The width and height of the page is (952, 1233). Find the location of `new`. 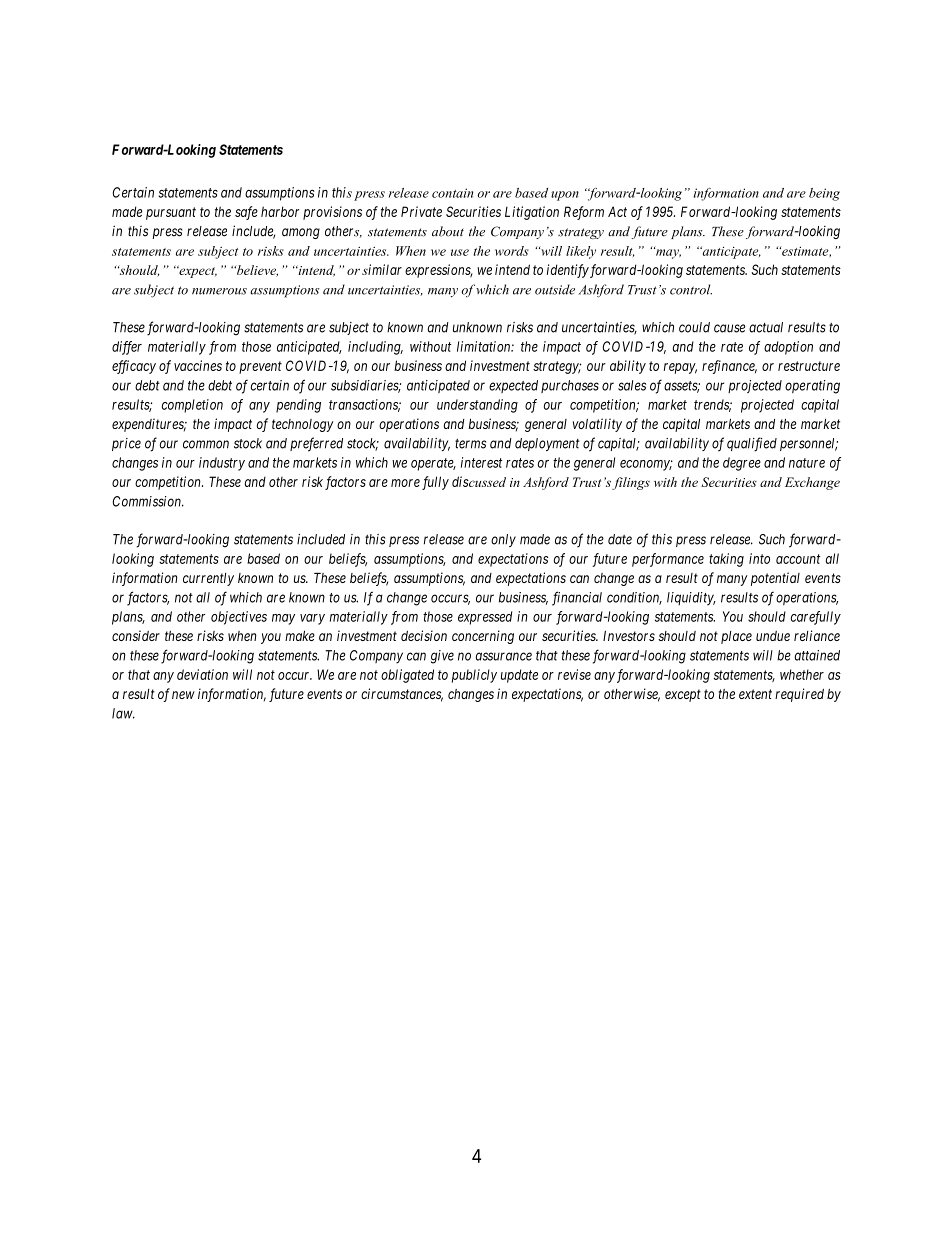

new is located at coordinates (183, 695).
